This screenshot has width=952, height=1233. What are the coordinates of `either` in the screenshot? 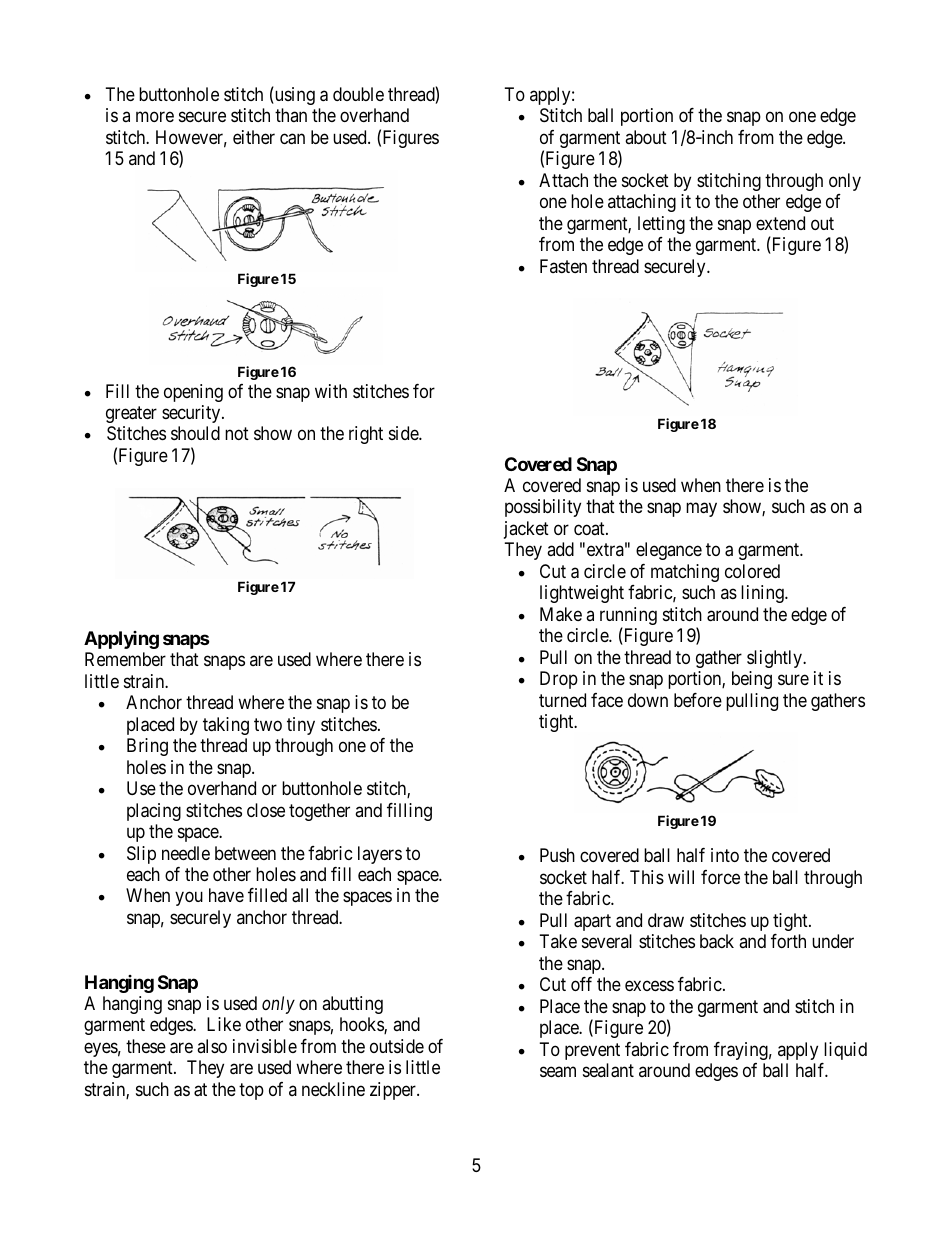 It's located at (254, 137).
